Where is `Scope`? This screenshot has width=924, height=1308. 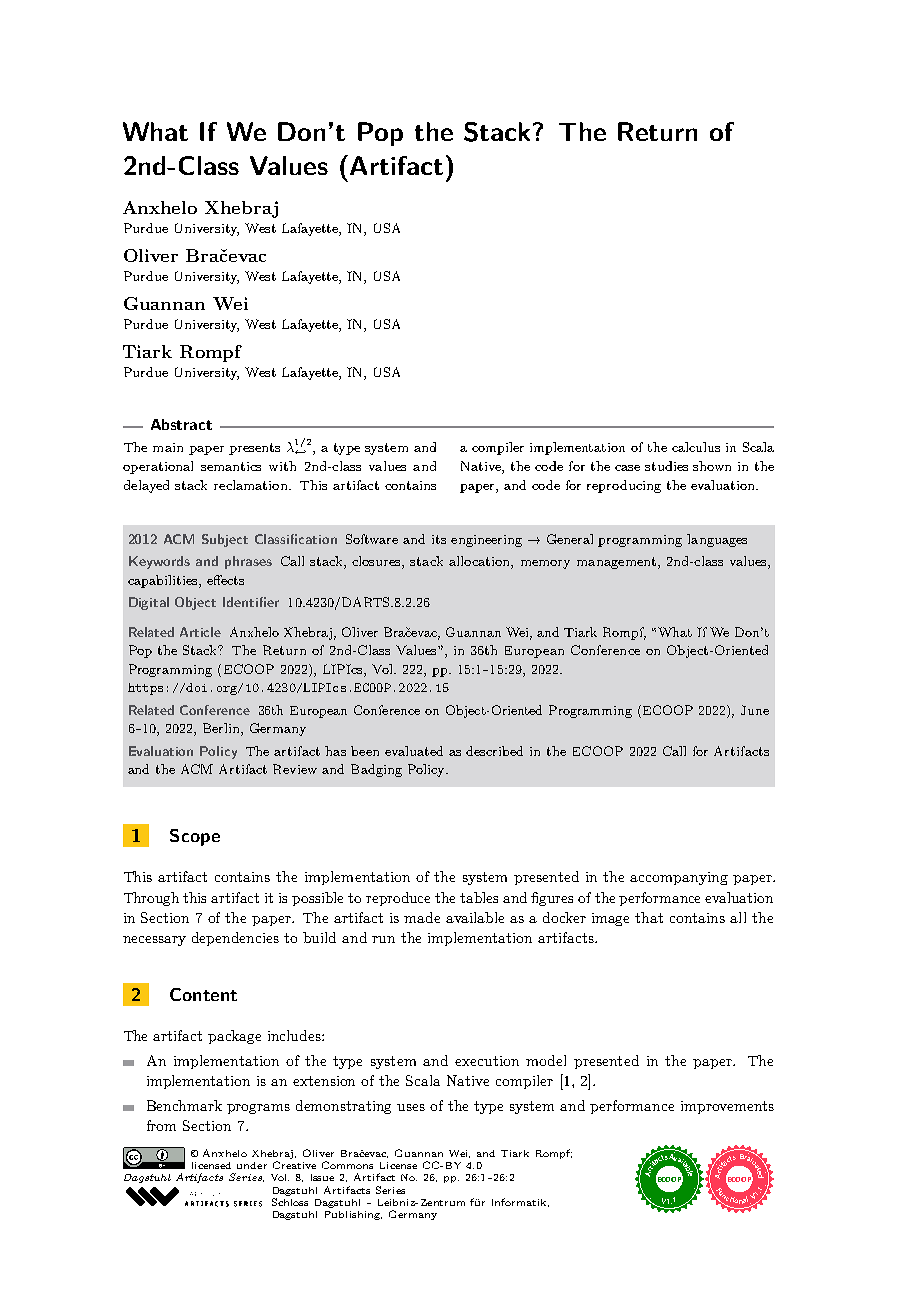
Scope is located at coordinates (195, 837).
